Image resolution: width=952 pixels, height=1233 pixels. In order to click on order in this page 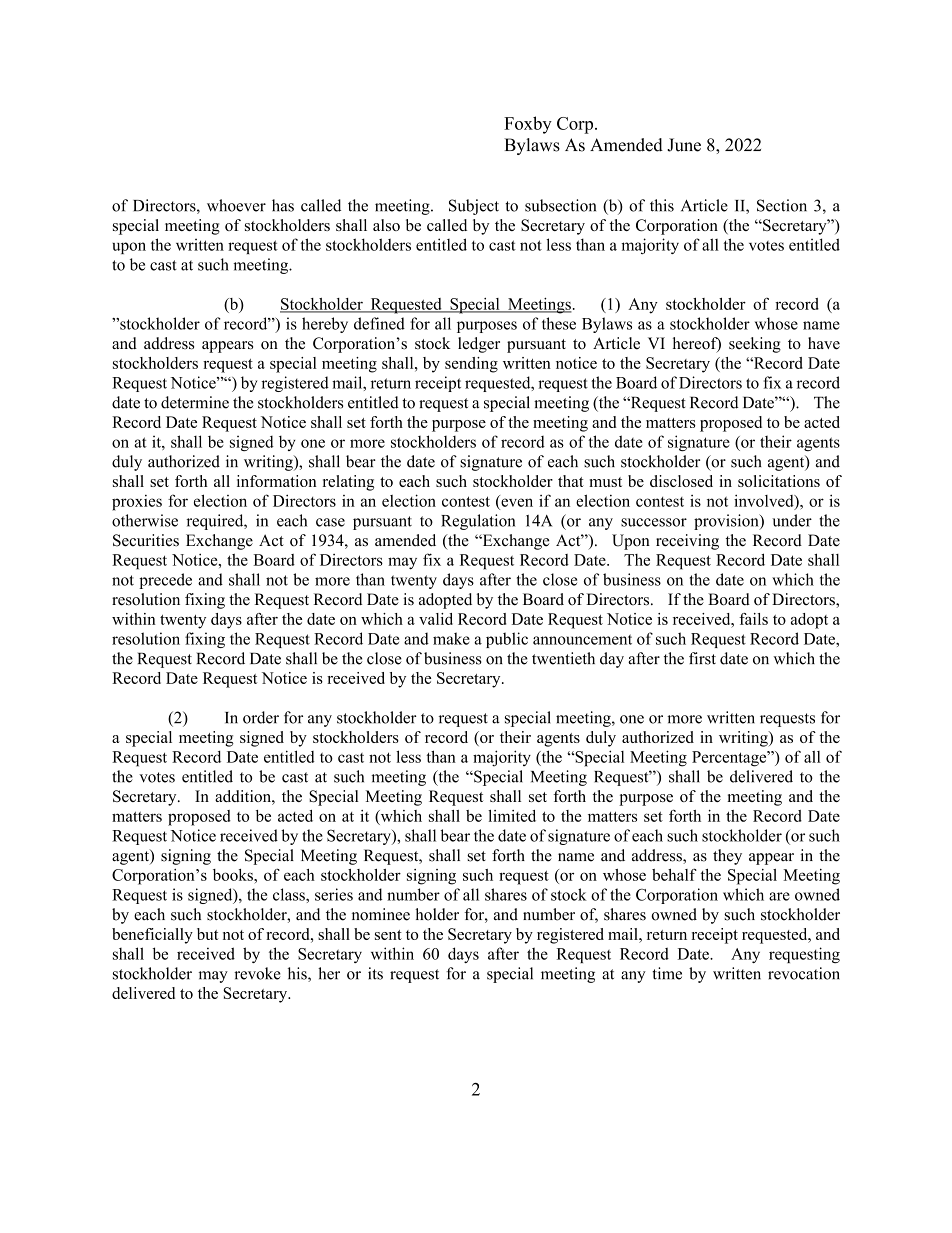, I will do `click(261, 717)`.
